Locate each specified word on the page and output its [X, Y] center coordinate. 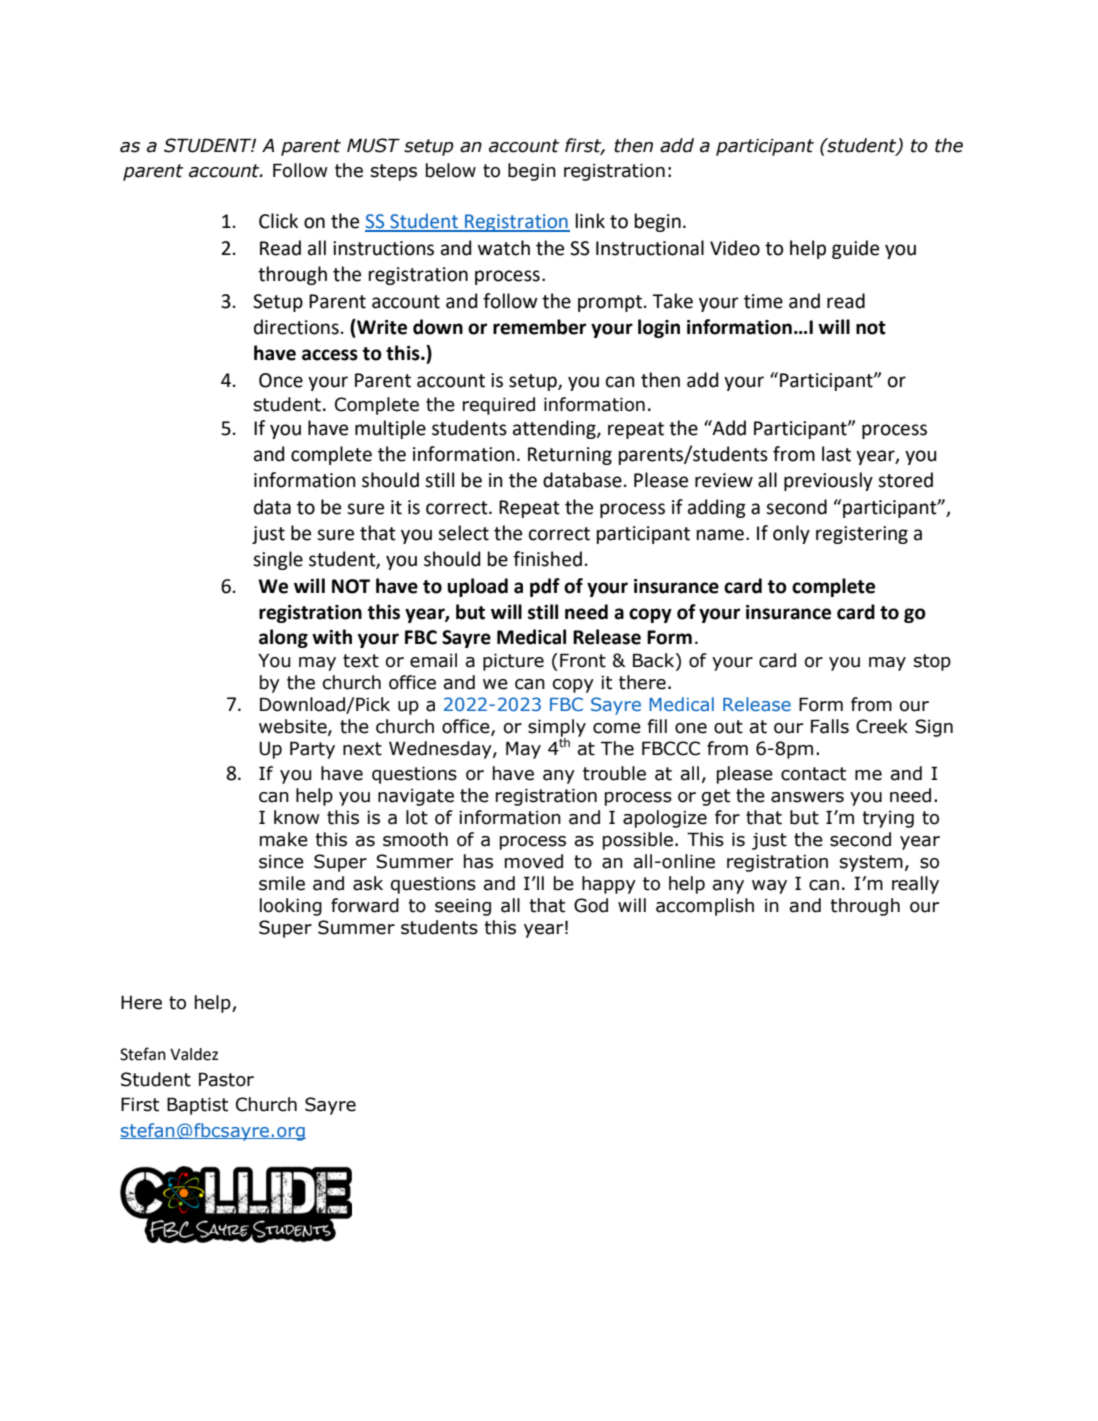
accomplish [705, 907]
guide [855, 249]
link [590, 220]
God [591, 905]
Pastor [226, 1079]
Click [278, 221]
